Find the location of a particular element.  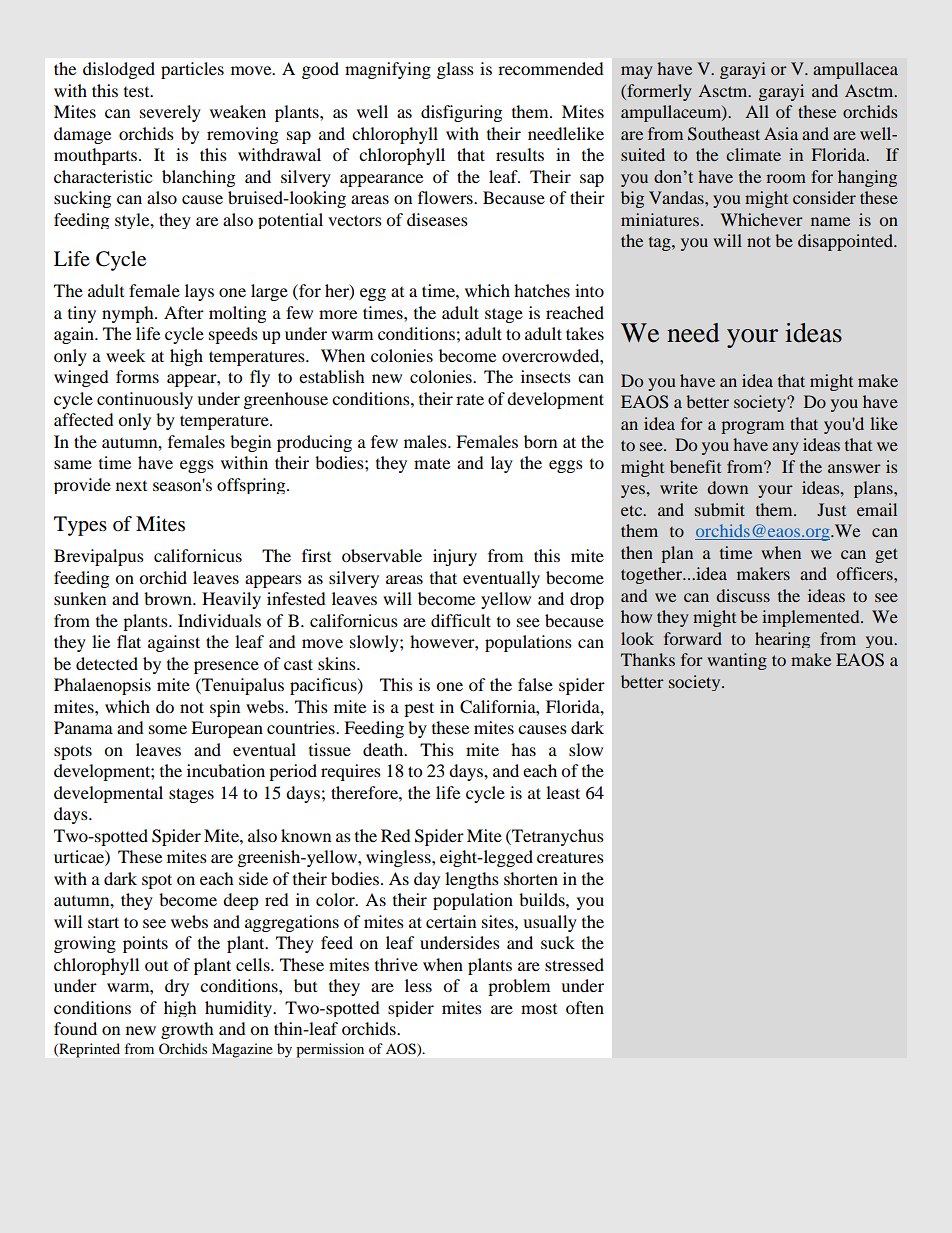

disfiguring is located at coordinates (461, 113).
